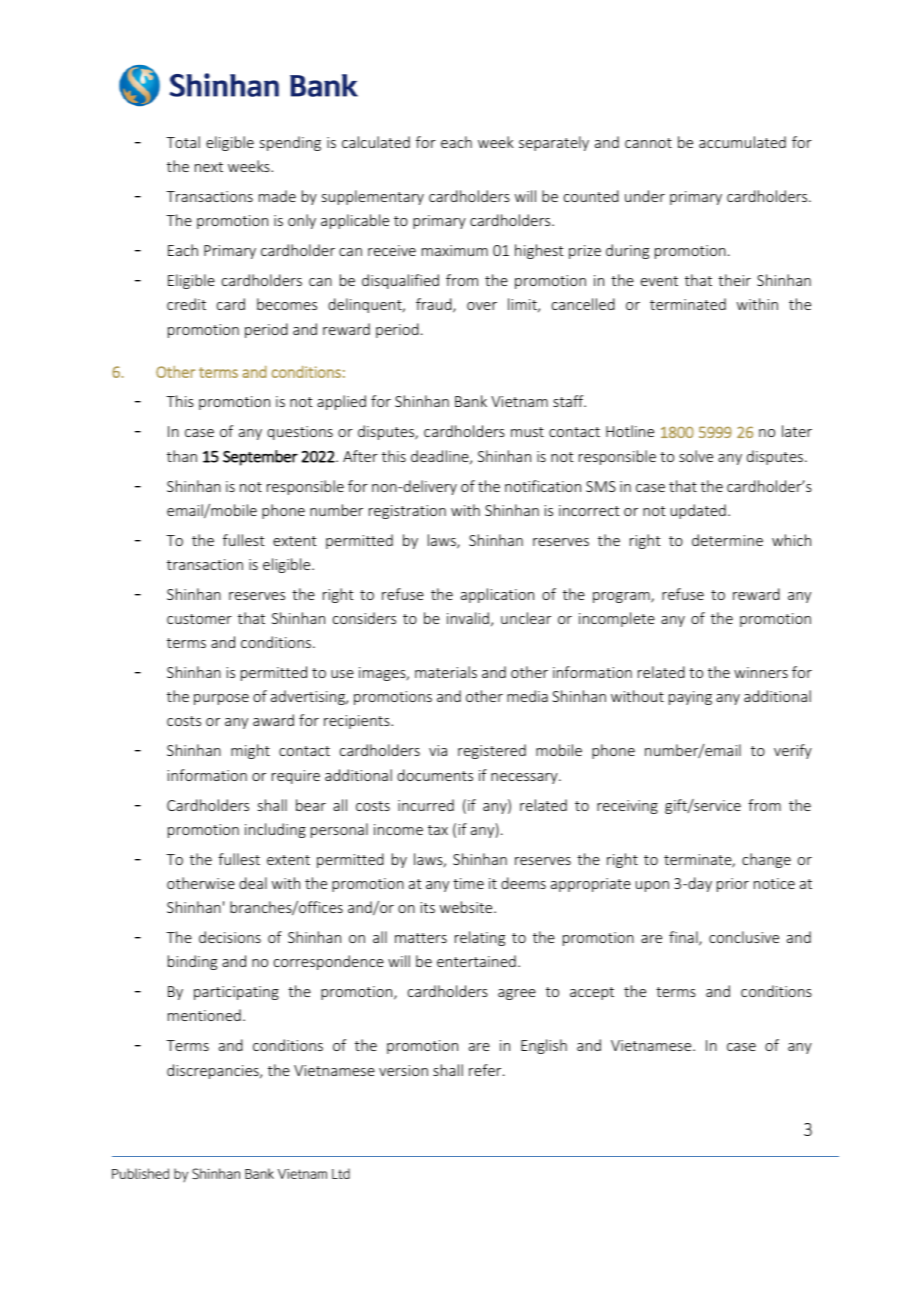  What do you see at coordinates (696, 456) in the document?
I see `solve` at bounding box center [696, 456].
